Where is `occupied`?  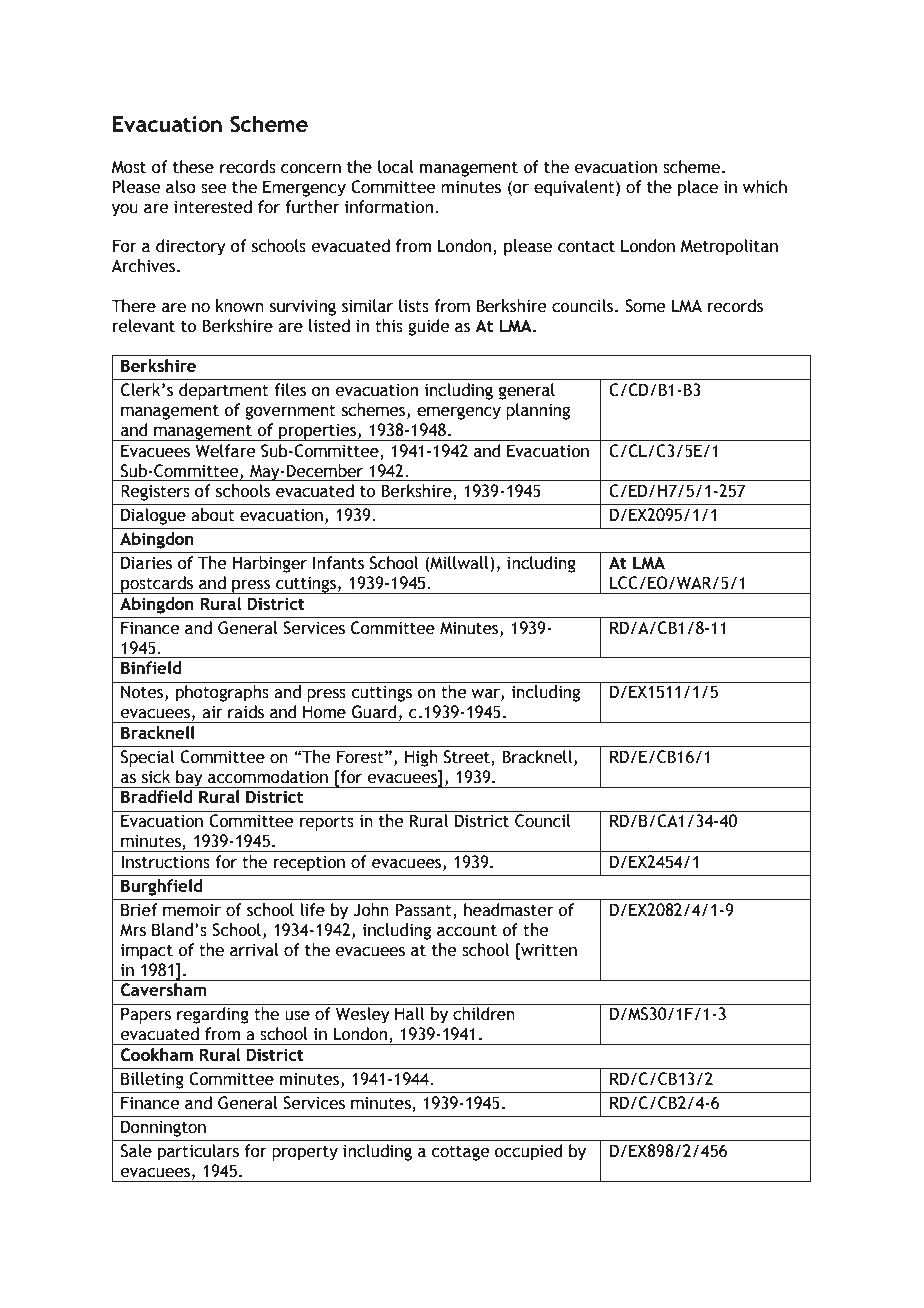
occupied is located at coordinates (528, 1152).
